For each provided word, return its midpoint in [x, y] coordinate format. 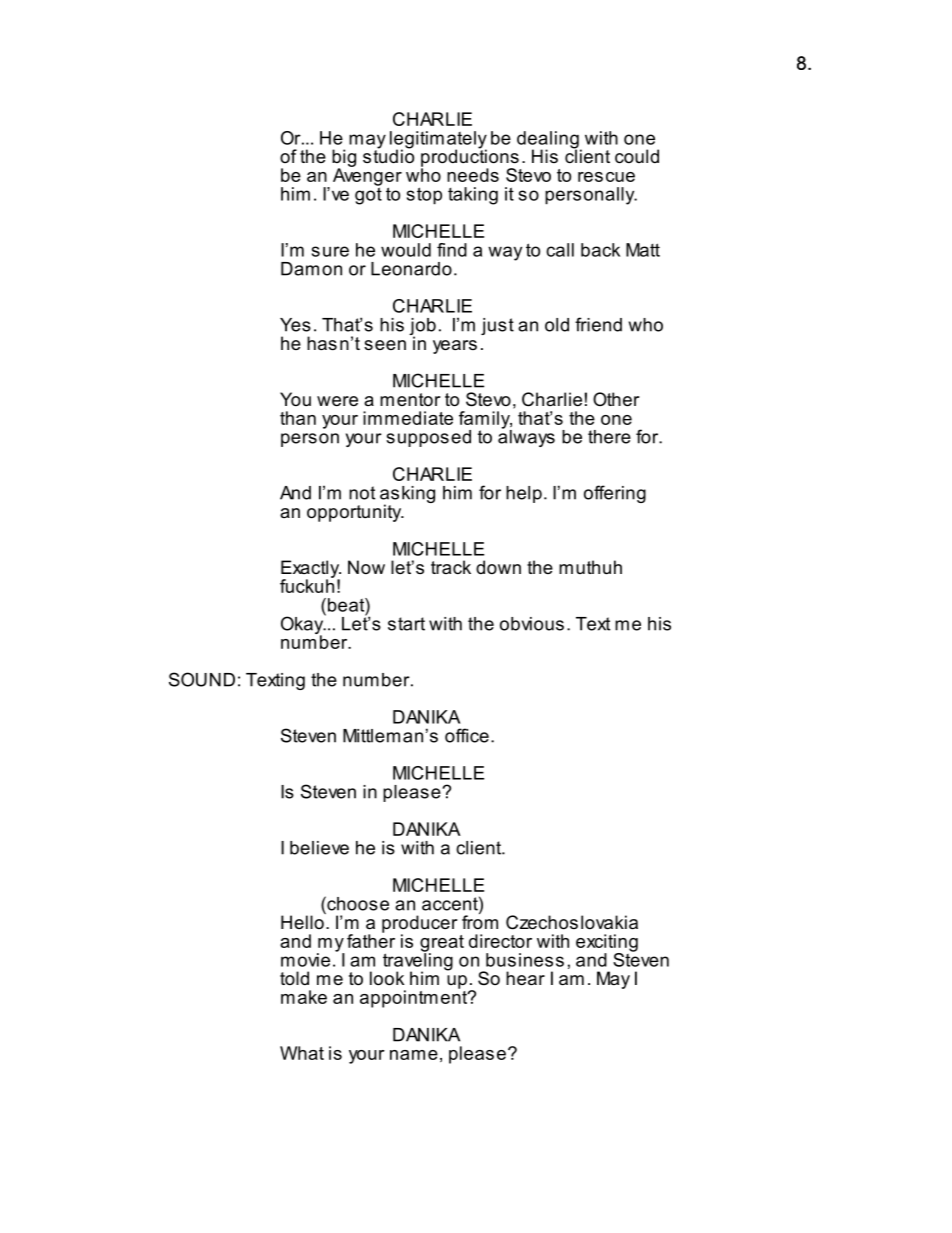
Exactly [311, 570]
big [344, 159]
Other [616, 399]
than [298, 418]
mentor [410, 399]
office [467, 735]
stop [424, 196]
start [406, 624]
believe [319, 848]
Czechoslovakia [572, 922]
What [302, 1053]
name [414, 1055]
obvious [532, 624]
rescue [606, 177]
